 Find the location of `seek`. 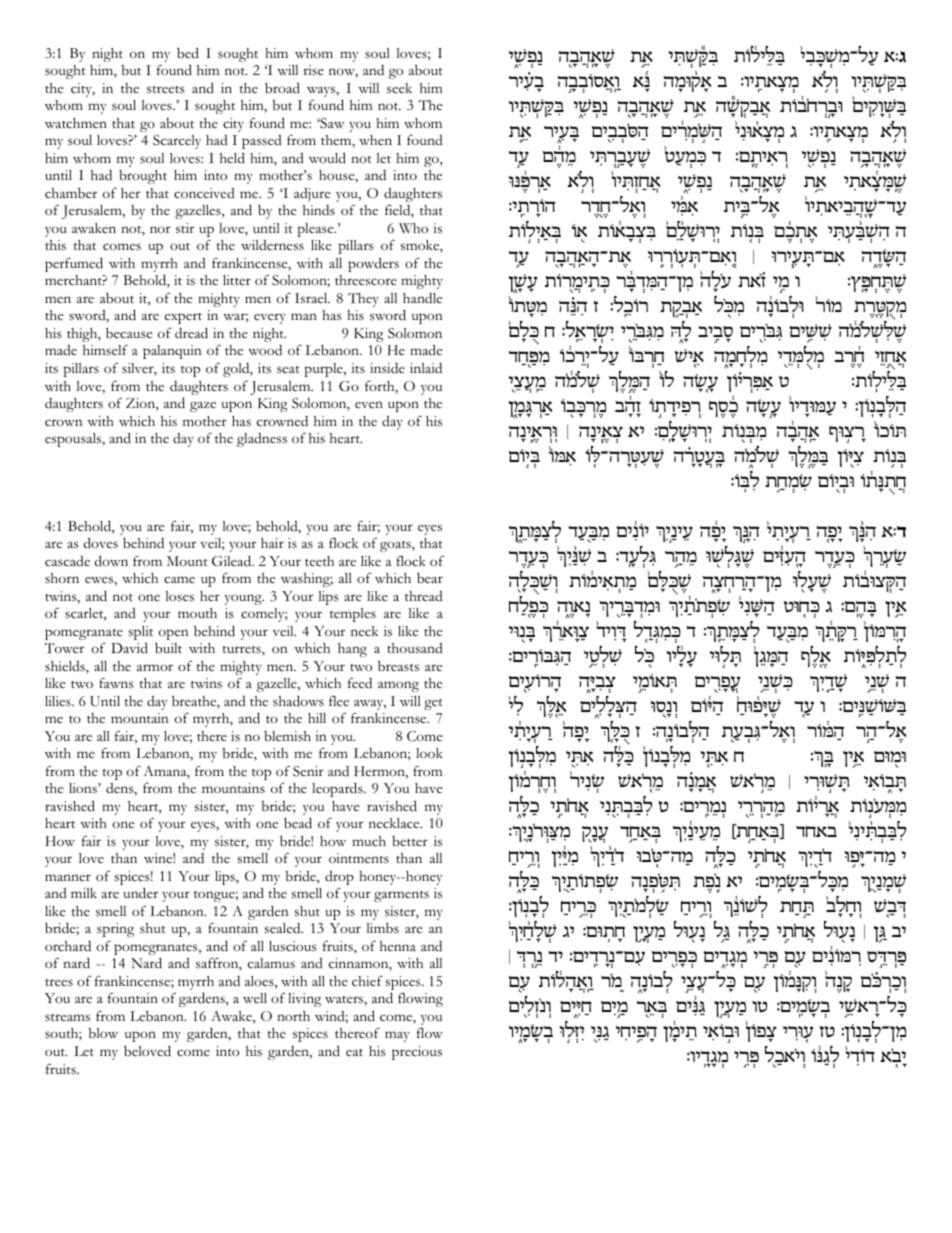

seek is located at coordinates (399, 88).
